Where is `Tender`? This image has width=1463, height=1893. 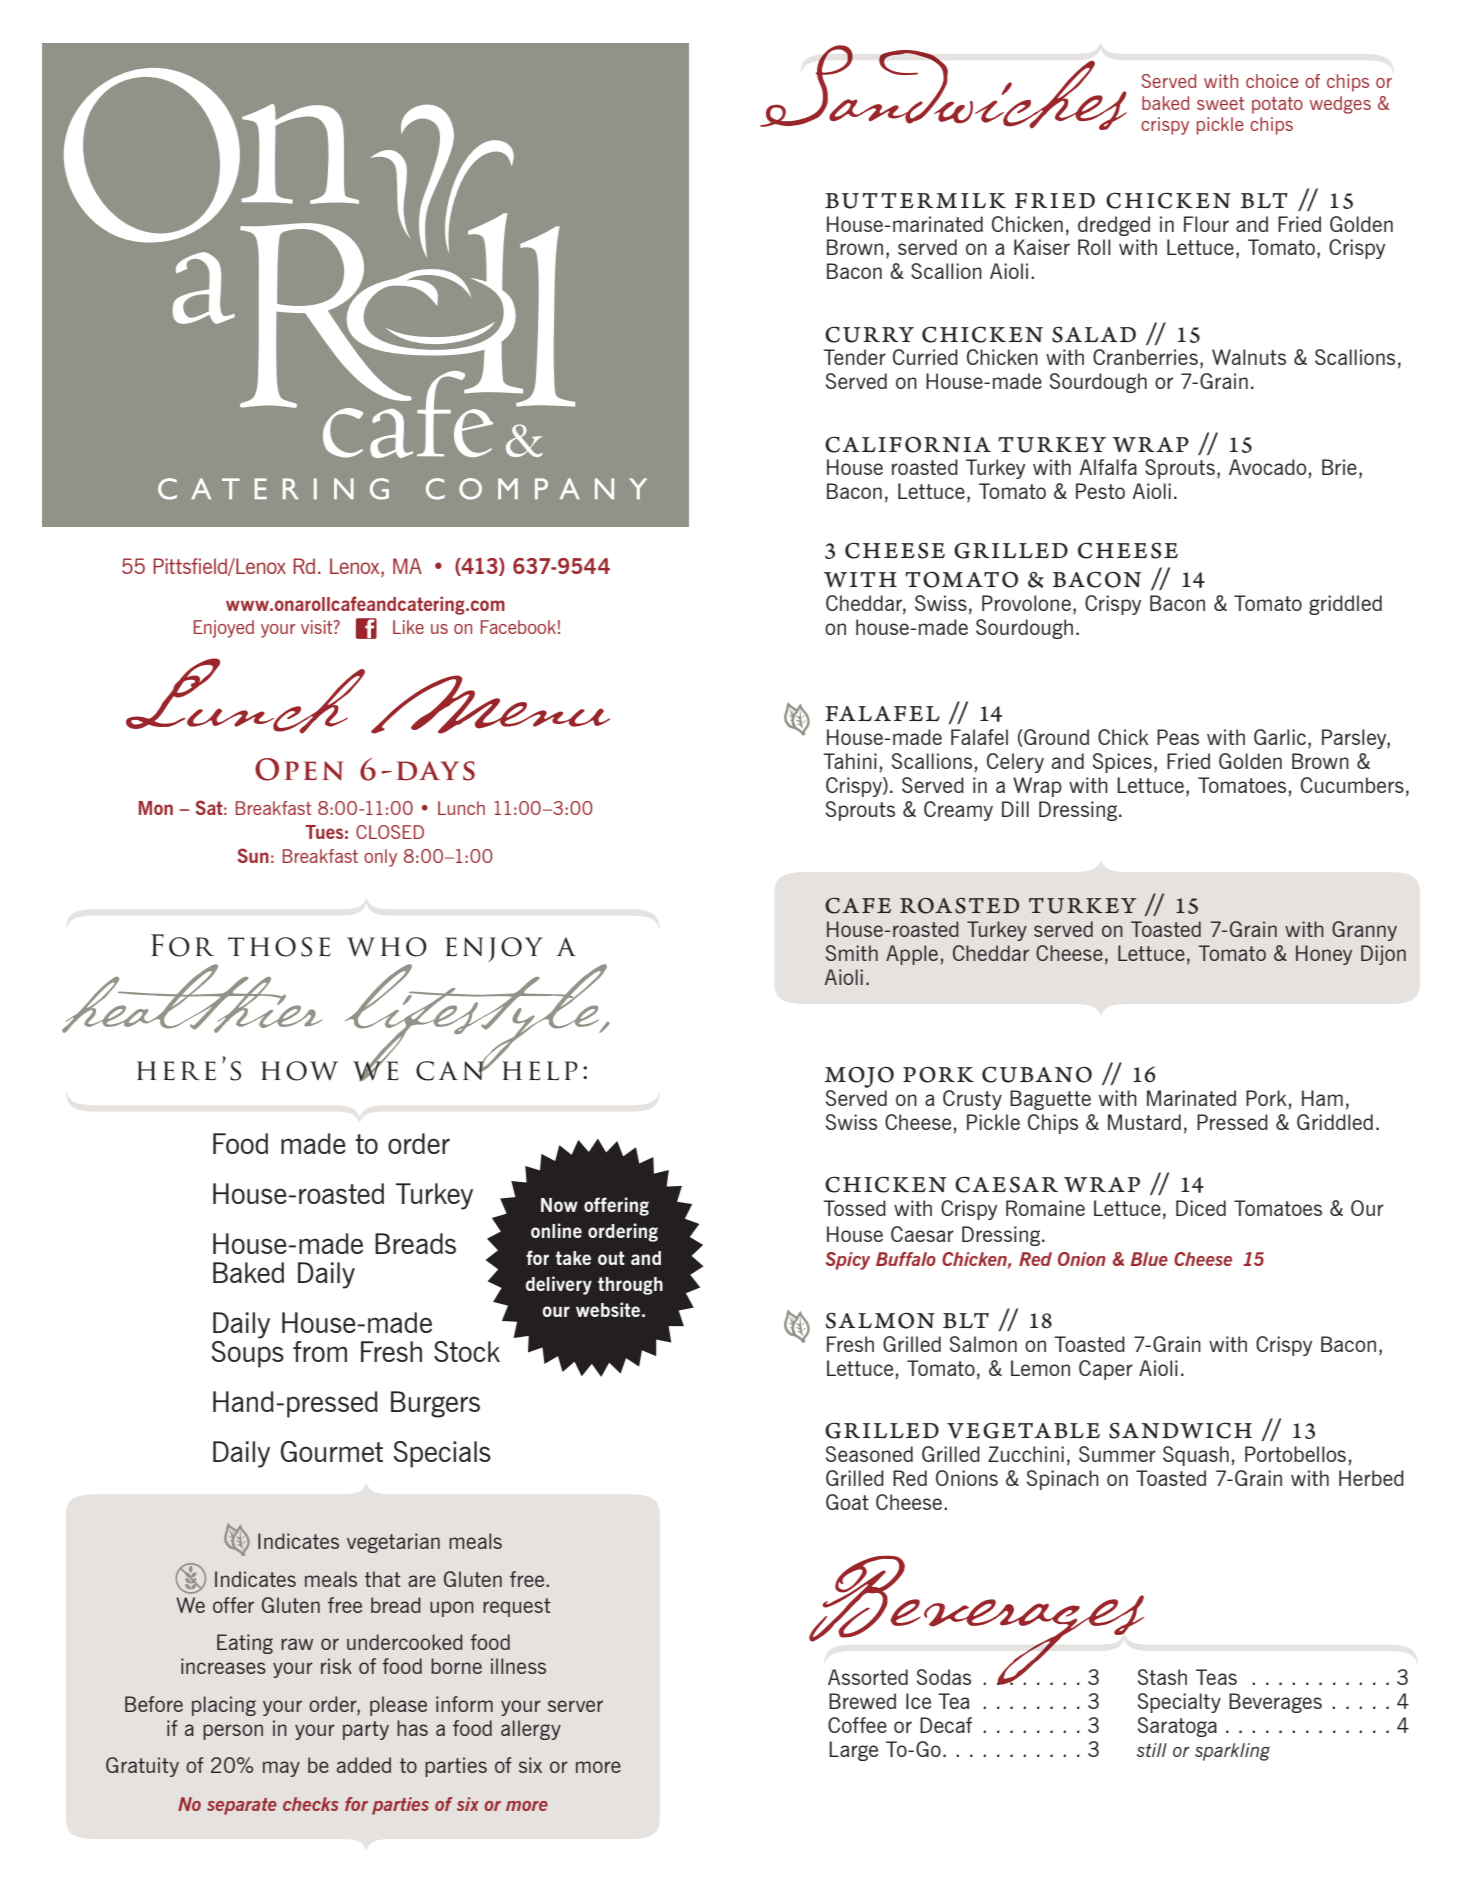
Tender is located at coordinates (854, 357).
